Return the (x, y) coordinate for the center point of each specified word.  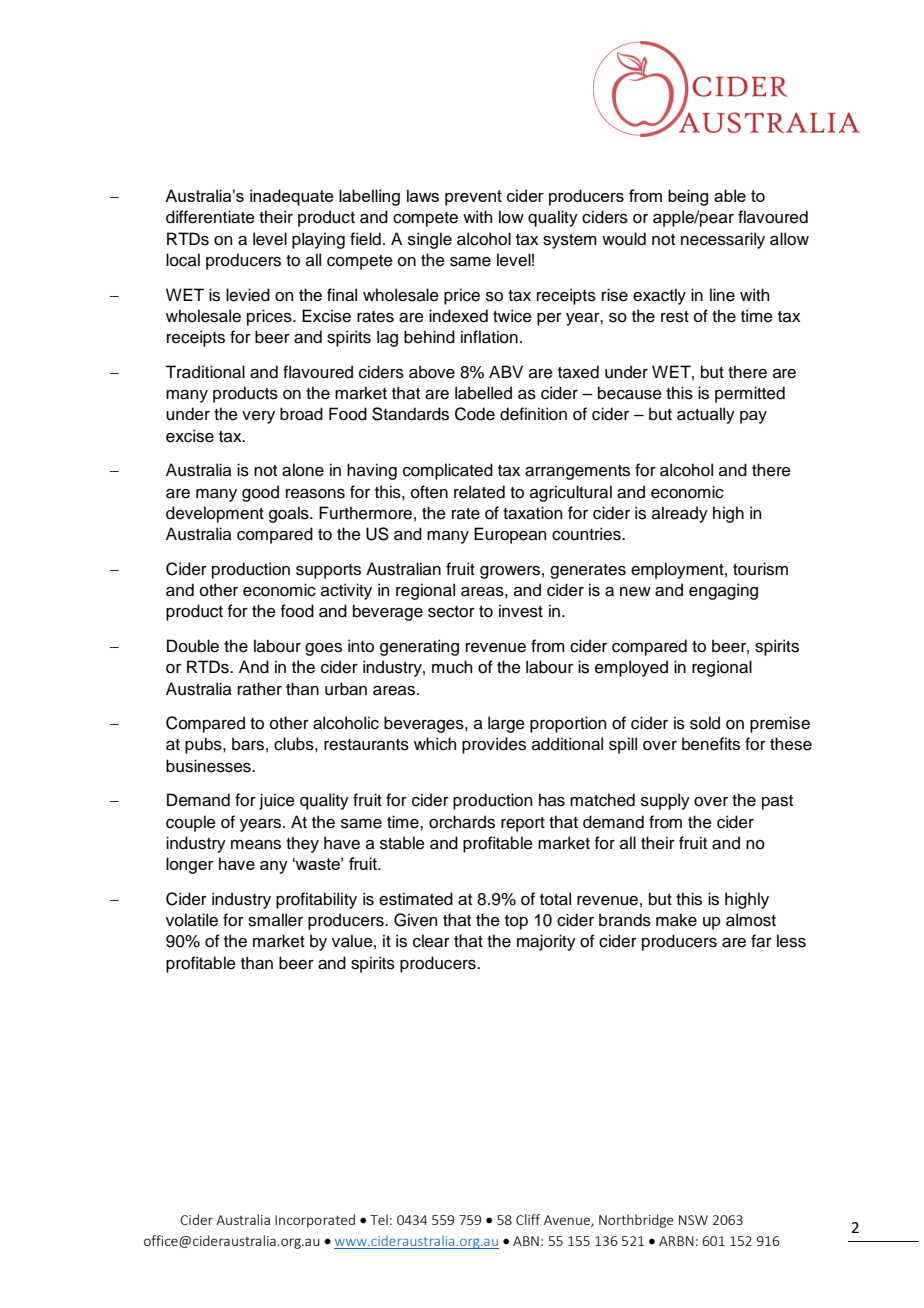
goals (290, 514)
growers (510, 572)
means (256, 845)
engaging (723, 591)
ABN (526, 1241)
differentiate (210, 217)
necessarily (723, 240)
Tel (379, 1219)
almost (751, 920)
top (516, 922)
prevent (473, 198)
